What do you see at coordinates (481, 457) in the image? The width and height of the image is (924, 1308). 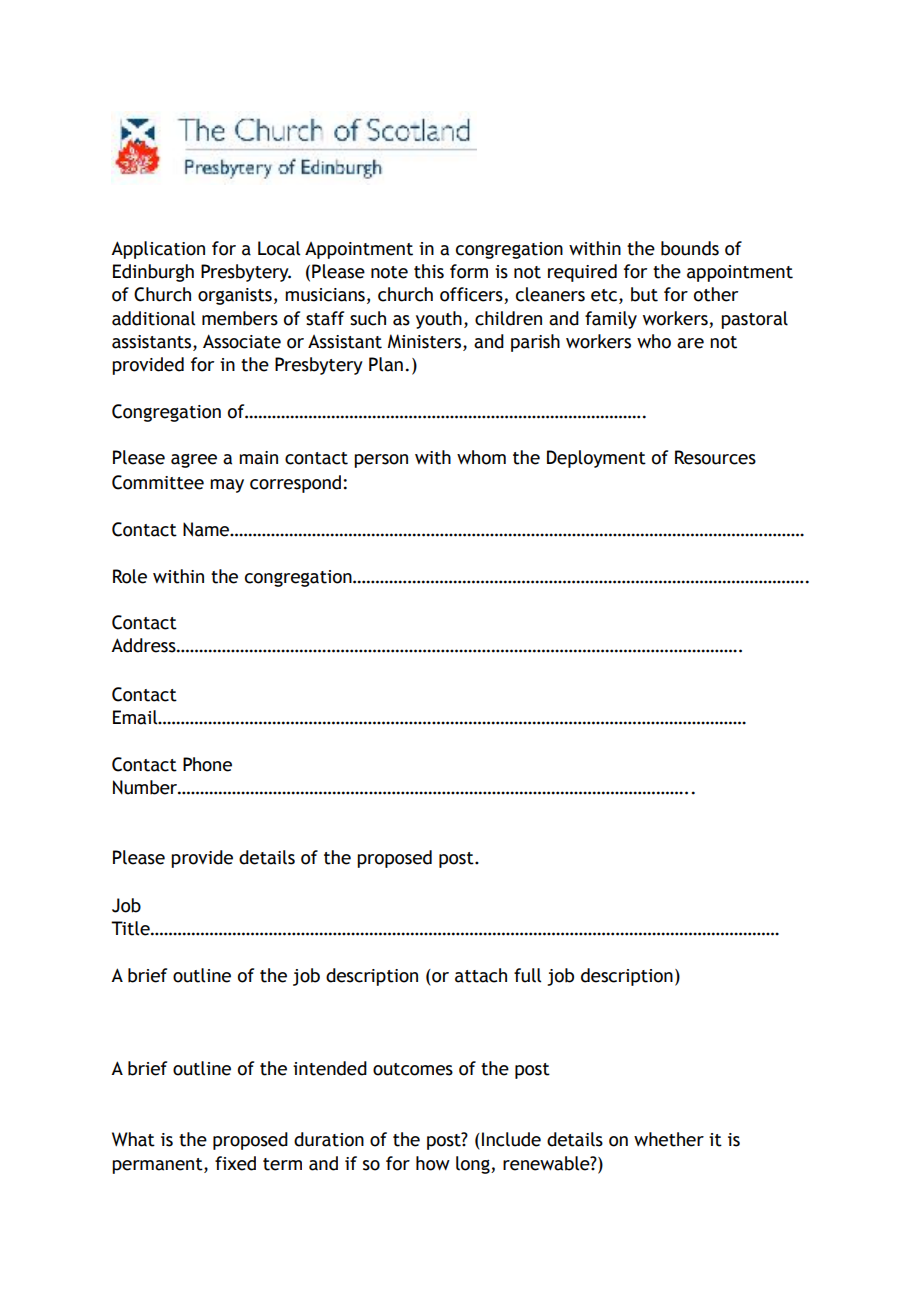 I see `whom` at bounding box center [481, 457].
